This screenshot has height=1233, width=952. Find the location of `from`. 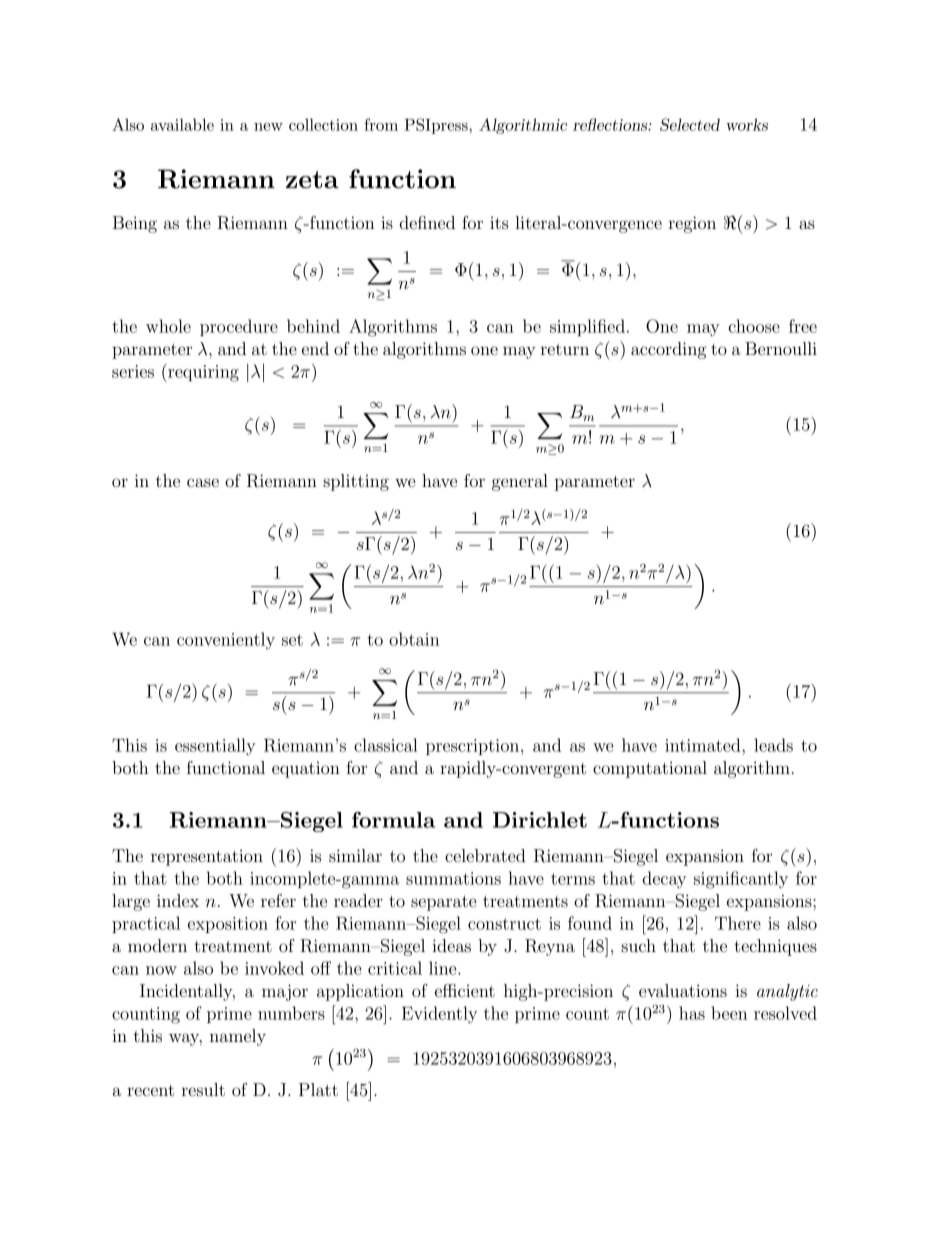

from is located at coordinates (381, 124).
